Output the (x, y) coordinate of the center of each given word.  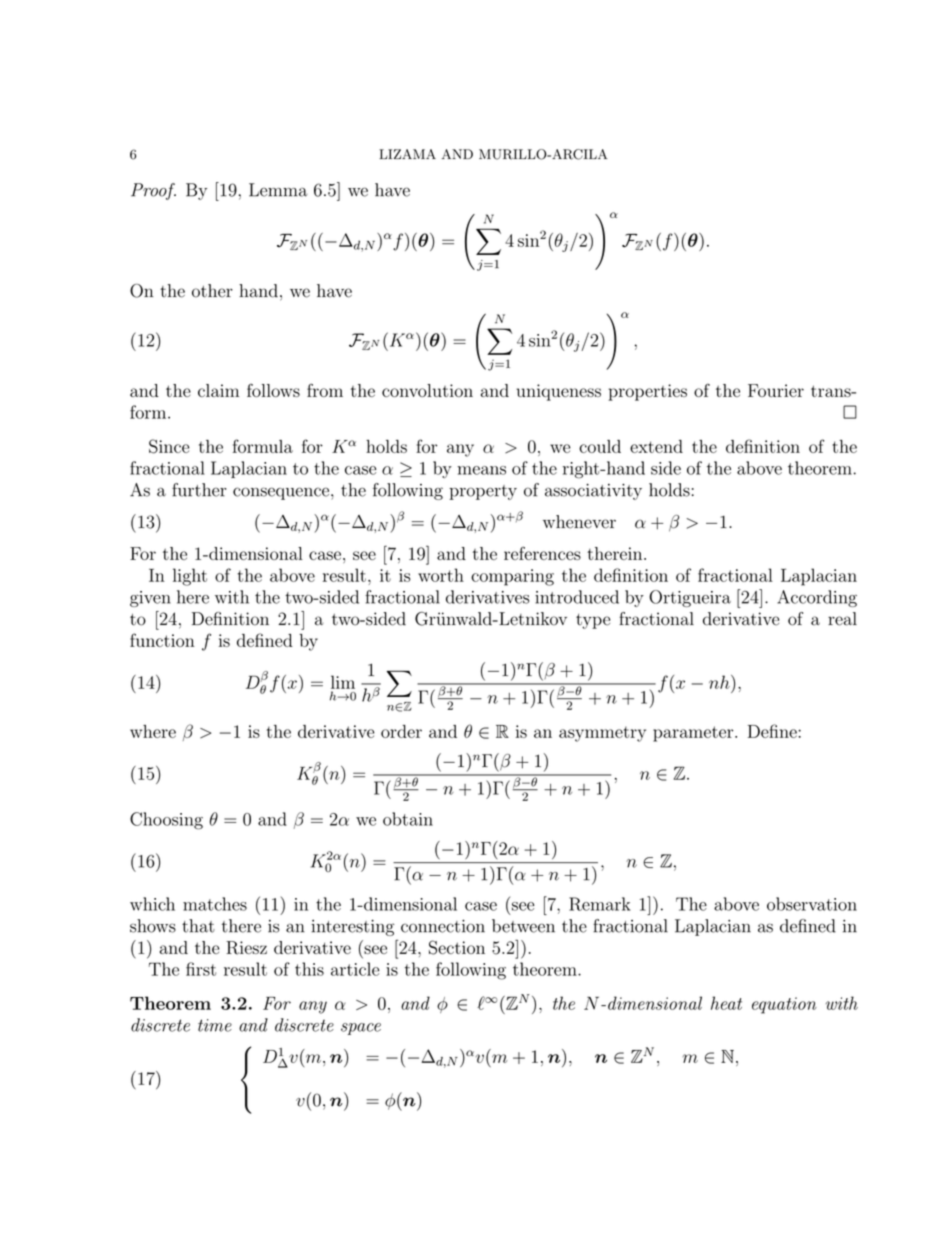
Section (457, 947)
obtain (408, 819)
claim (218, 390)
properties (647, 392)
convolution (427, 390)
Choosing (166, 821)
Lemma (278, 190)
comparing (512, 577)
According (817, 598)
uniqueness (558, 392)
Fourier (776, 390)
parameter (694, 734)
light (190, 577)
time (215, 1025)
